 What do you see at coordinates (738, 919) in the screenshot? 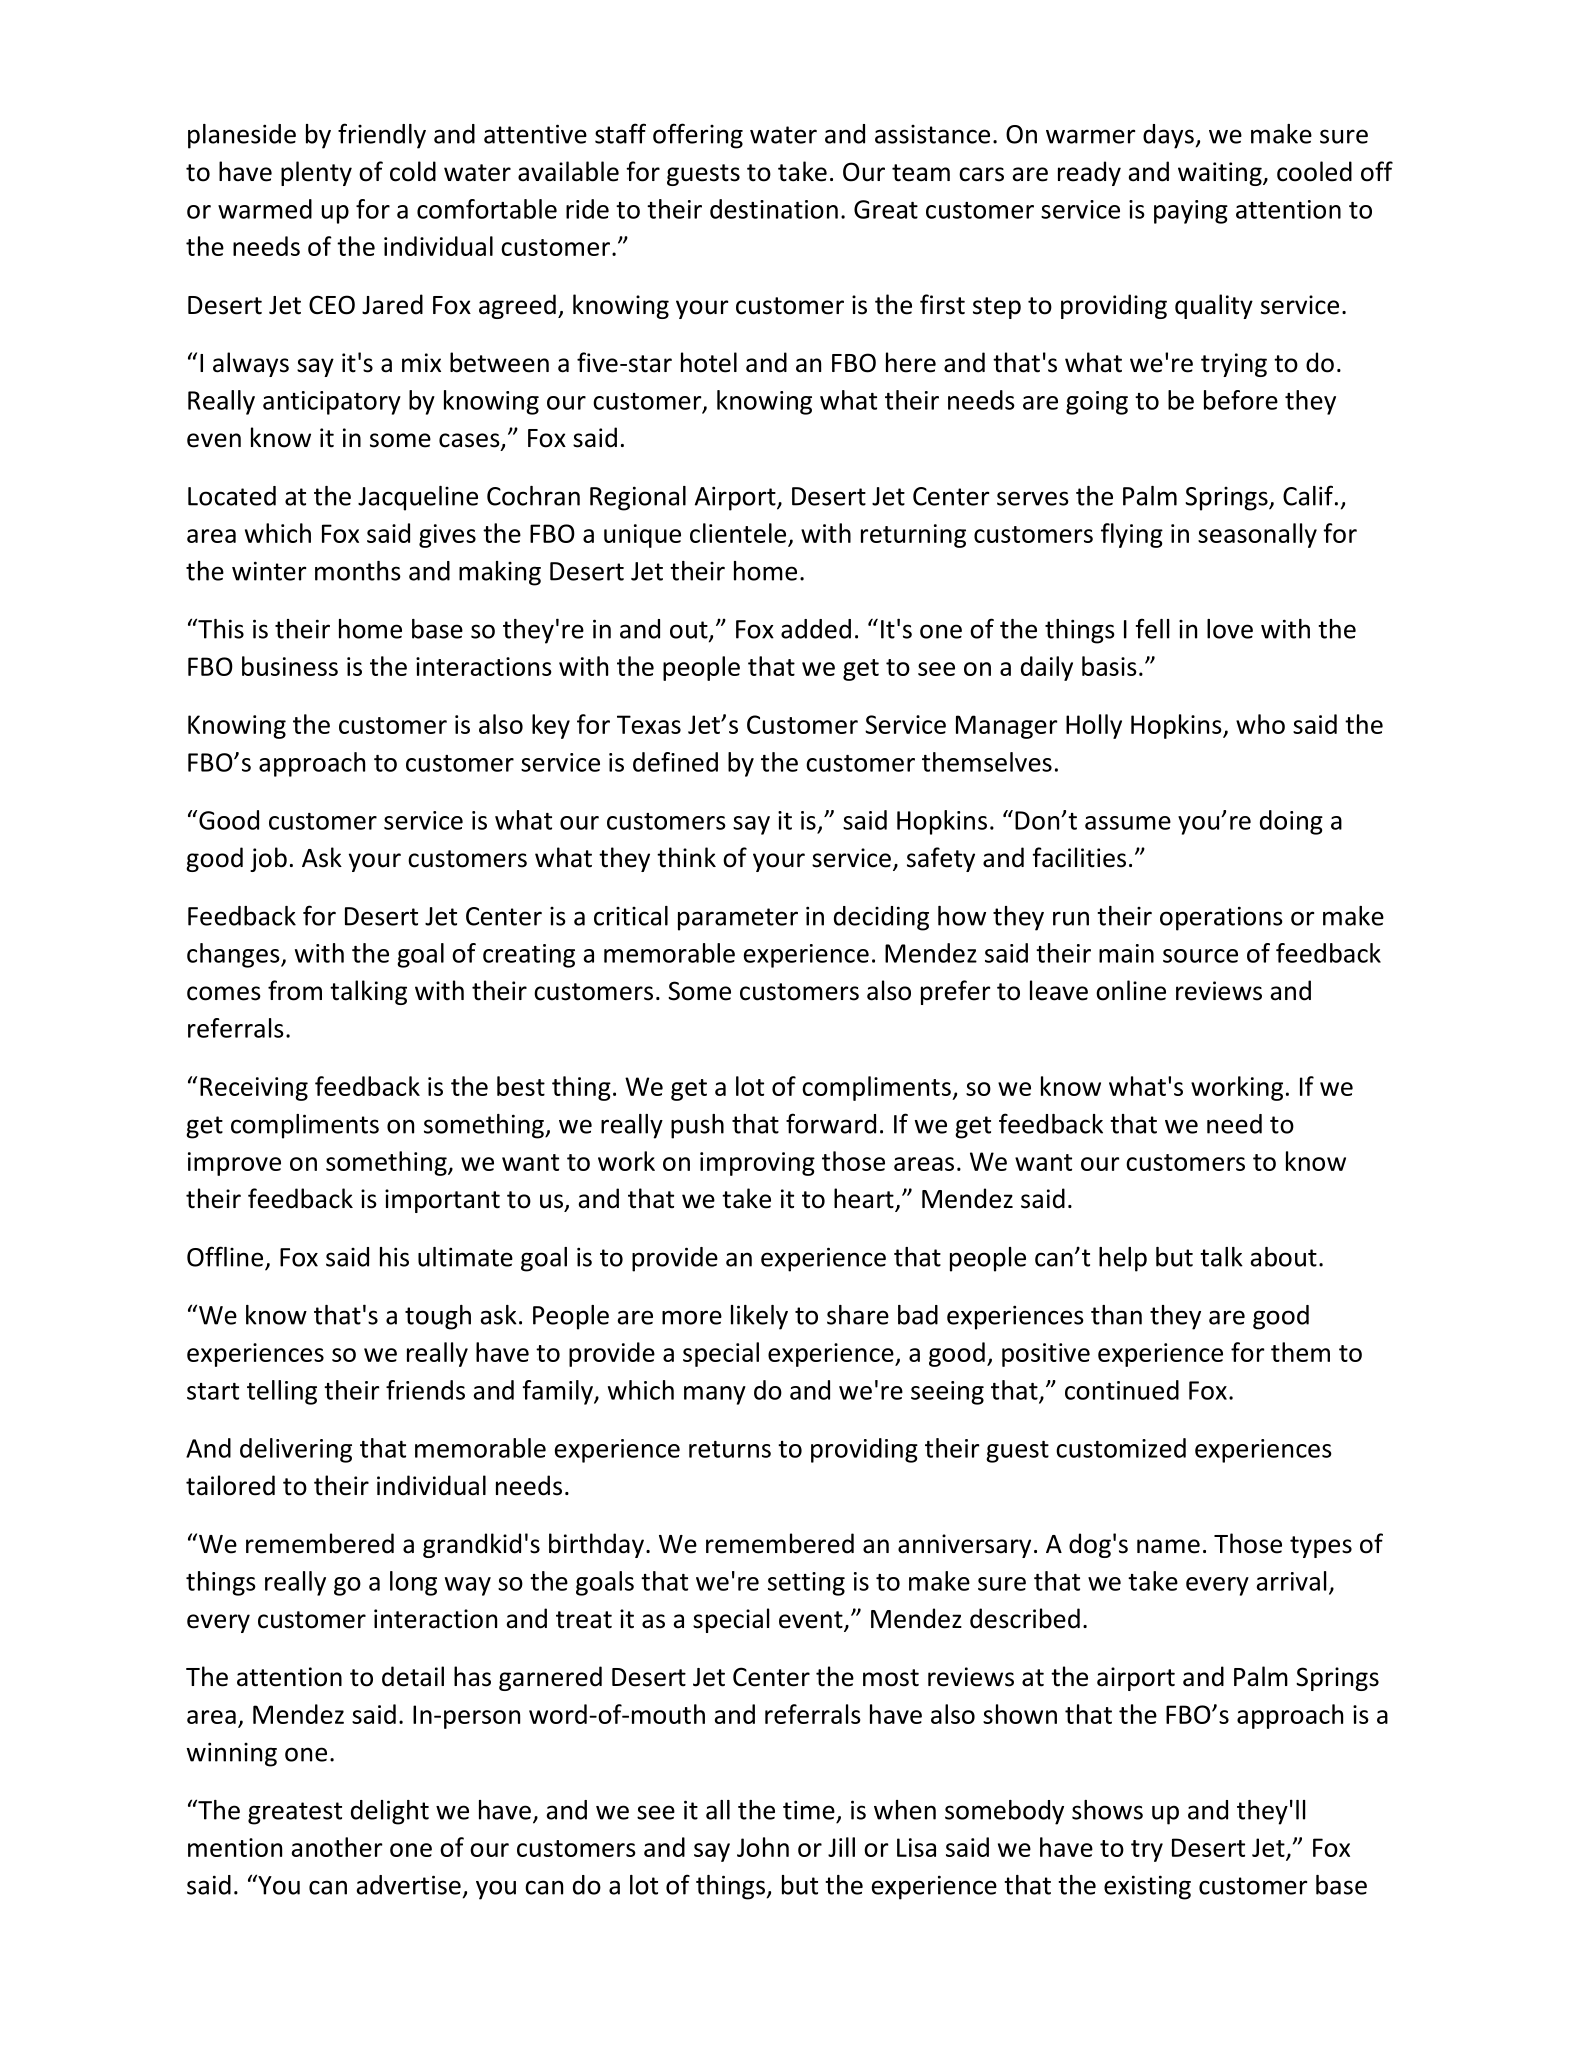
I see `parameter` at bounding box center [738, 919].
